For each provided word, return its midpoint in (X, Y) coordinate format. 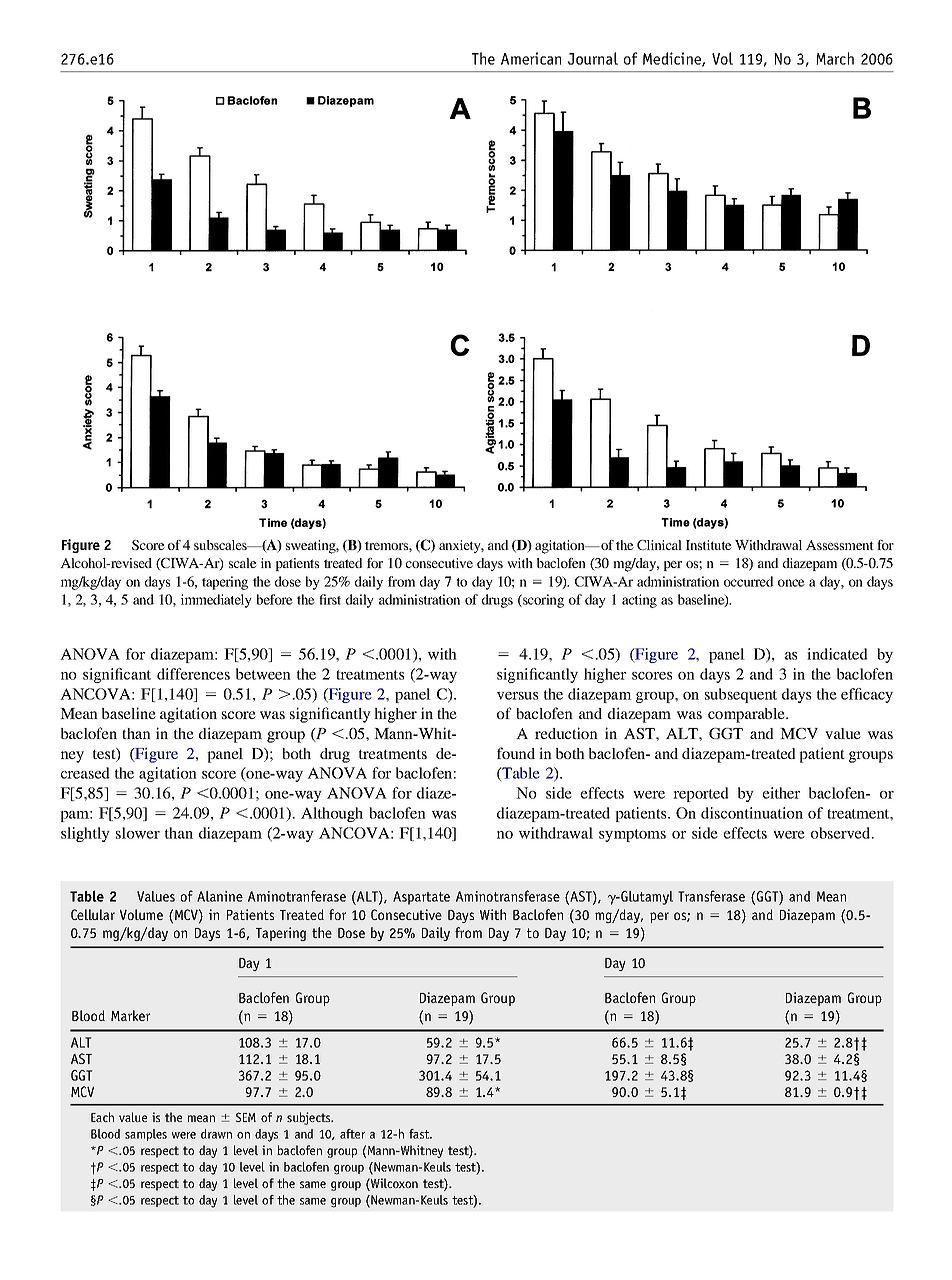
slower (138, 833)
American (531, 58)
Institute (709, 545)
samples (146, 1135)
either (781, 793)
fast (420, 1134)
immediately (216, 601)
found (516, 753)
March (835, 58)
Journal (593, 58)
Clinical (659, 545)
